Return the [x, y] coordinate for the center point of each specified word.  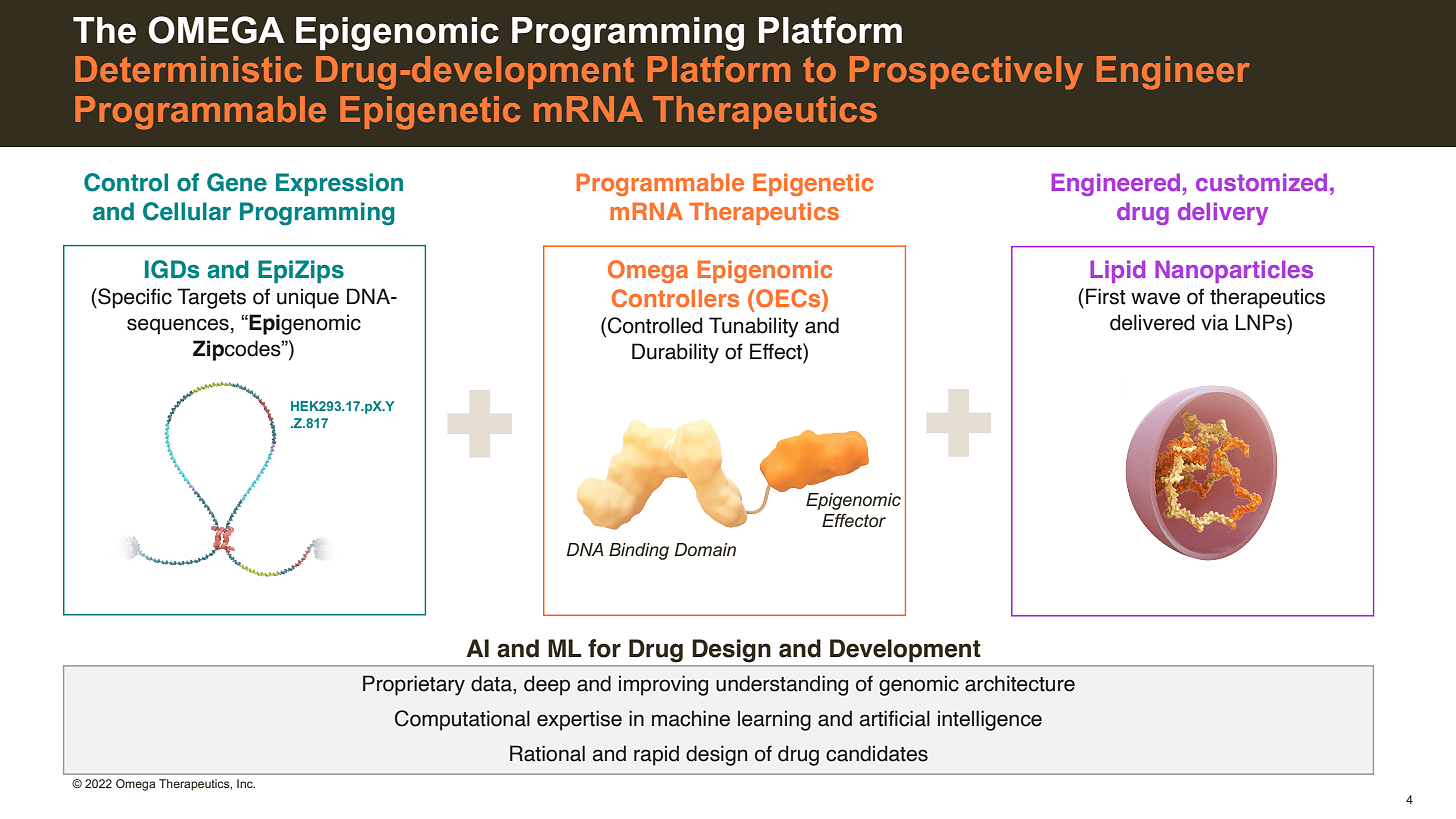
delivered [1152, 322]
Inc [246, 783]
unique [308, 298]
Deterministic [188, 69]
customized [1261, 182]
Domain [705, 549]
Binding [639, 551]
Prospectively [966, 73]
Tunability [754, 327]
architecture [1020, 683]
